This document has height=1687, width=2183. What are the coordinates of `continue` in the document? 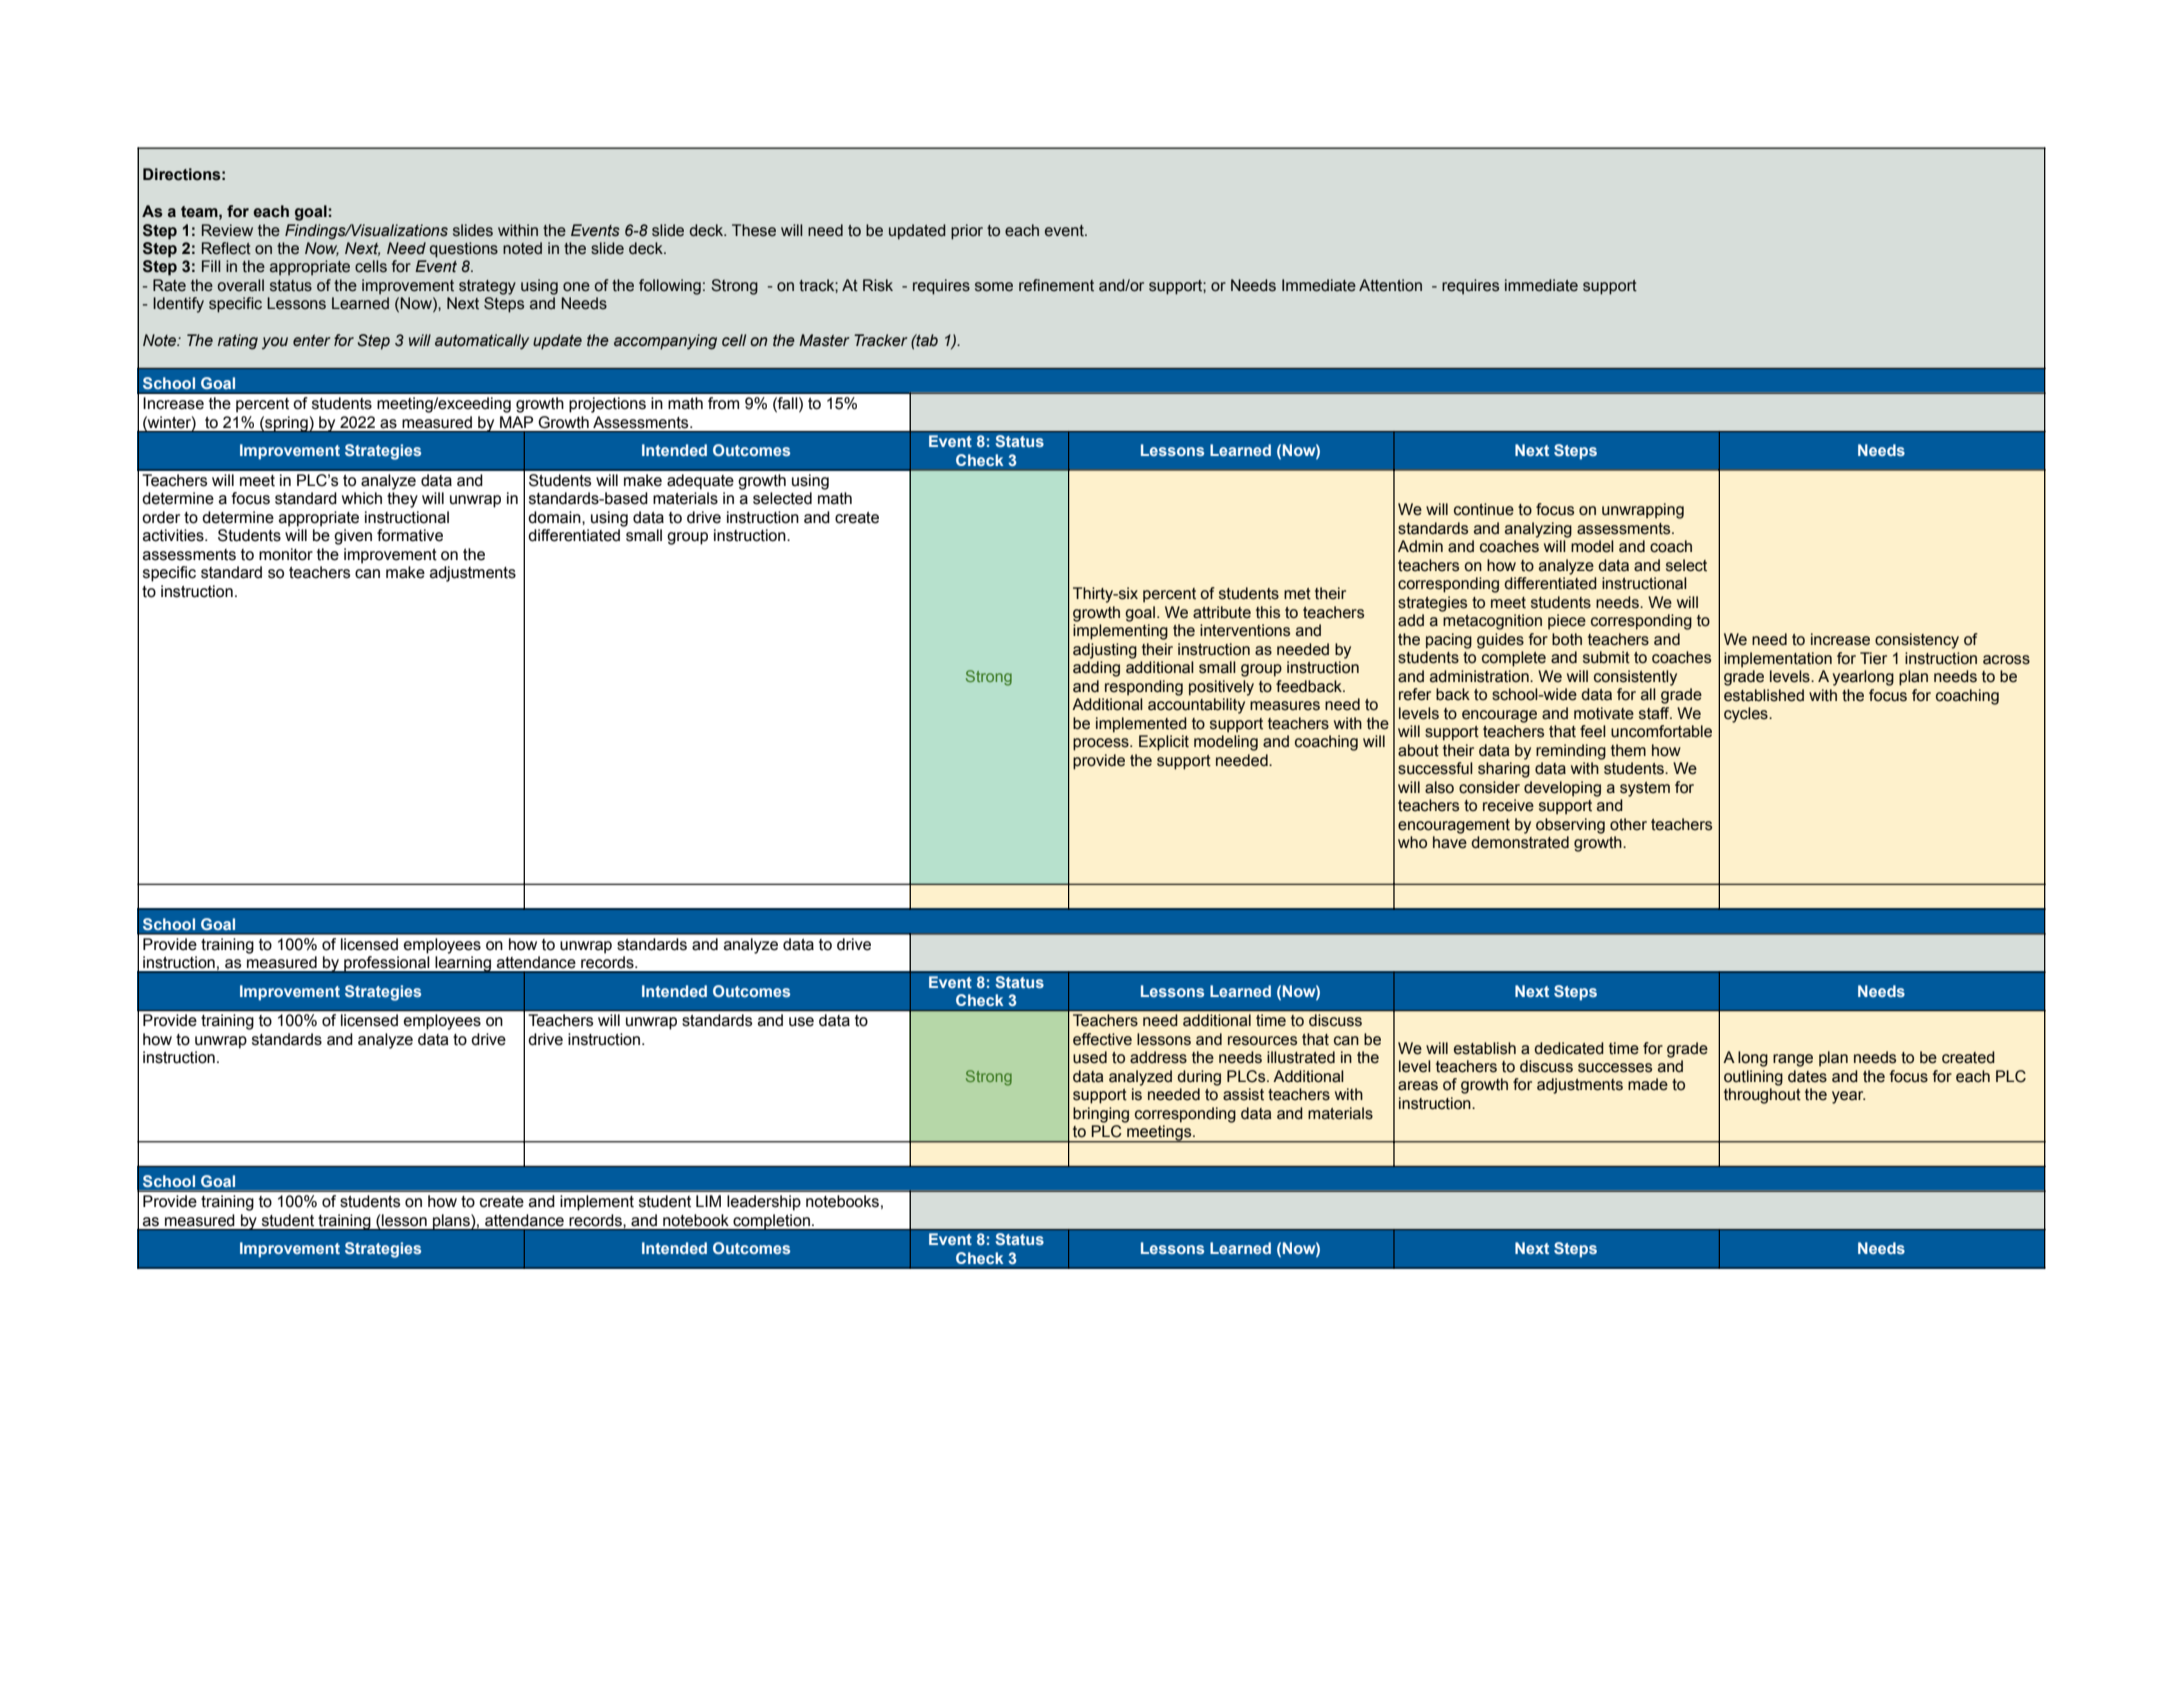 It's located at (1484, 509).
